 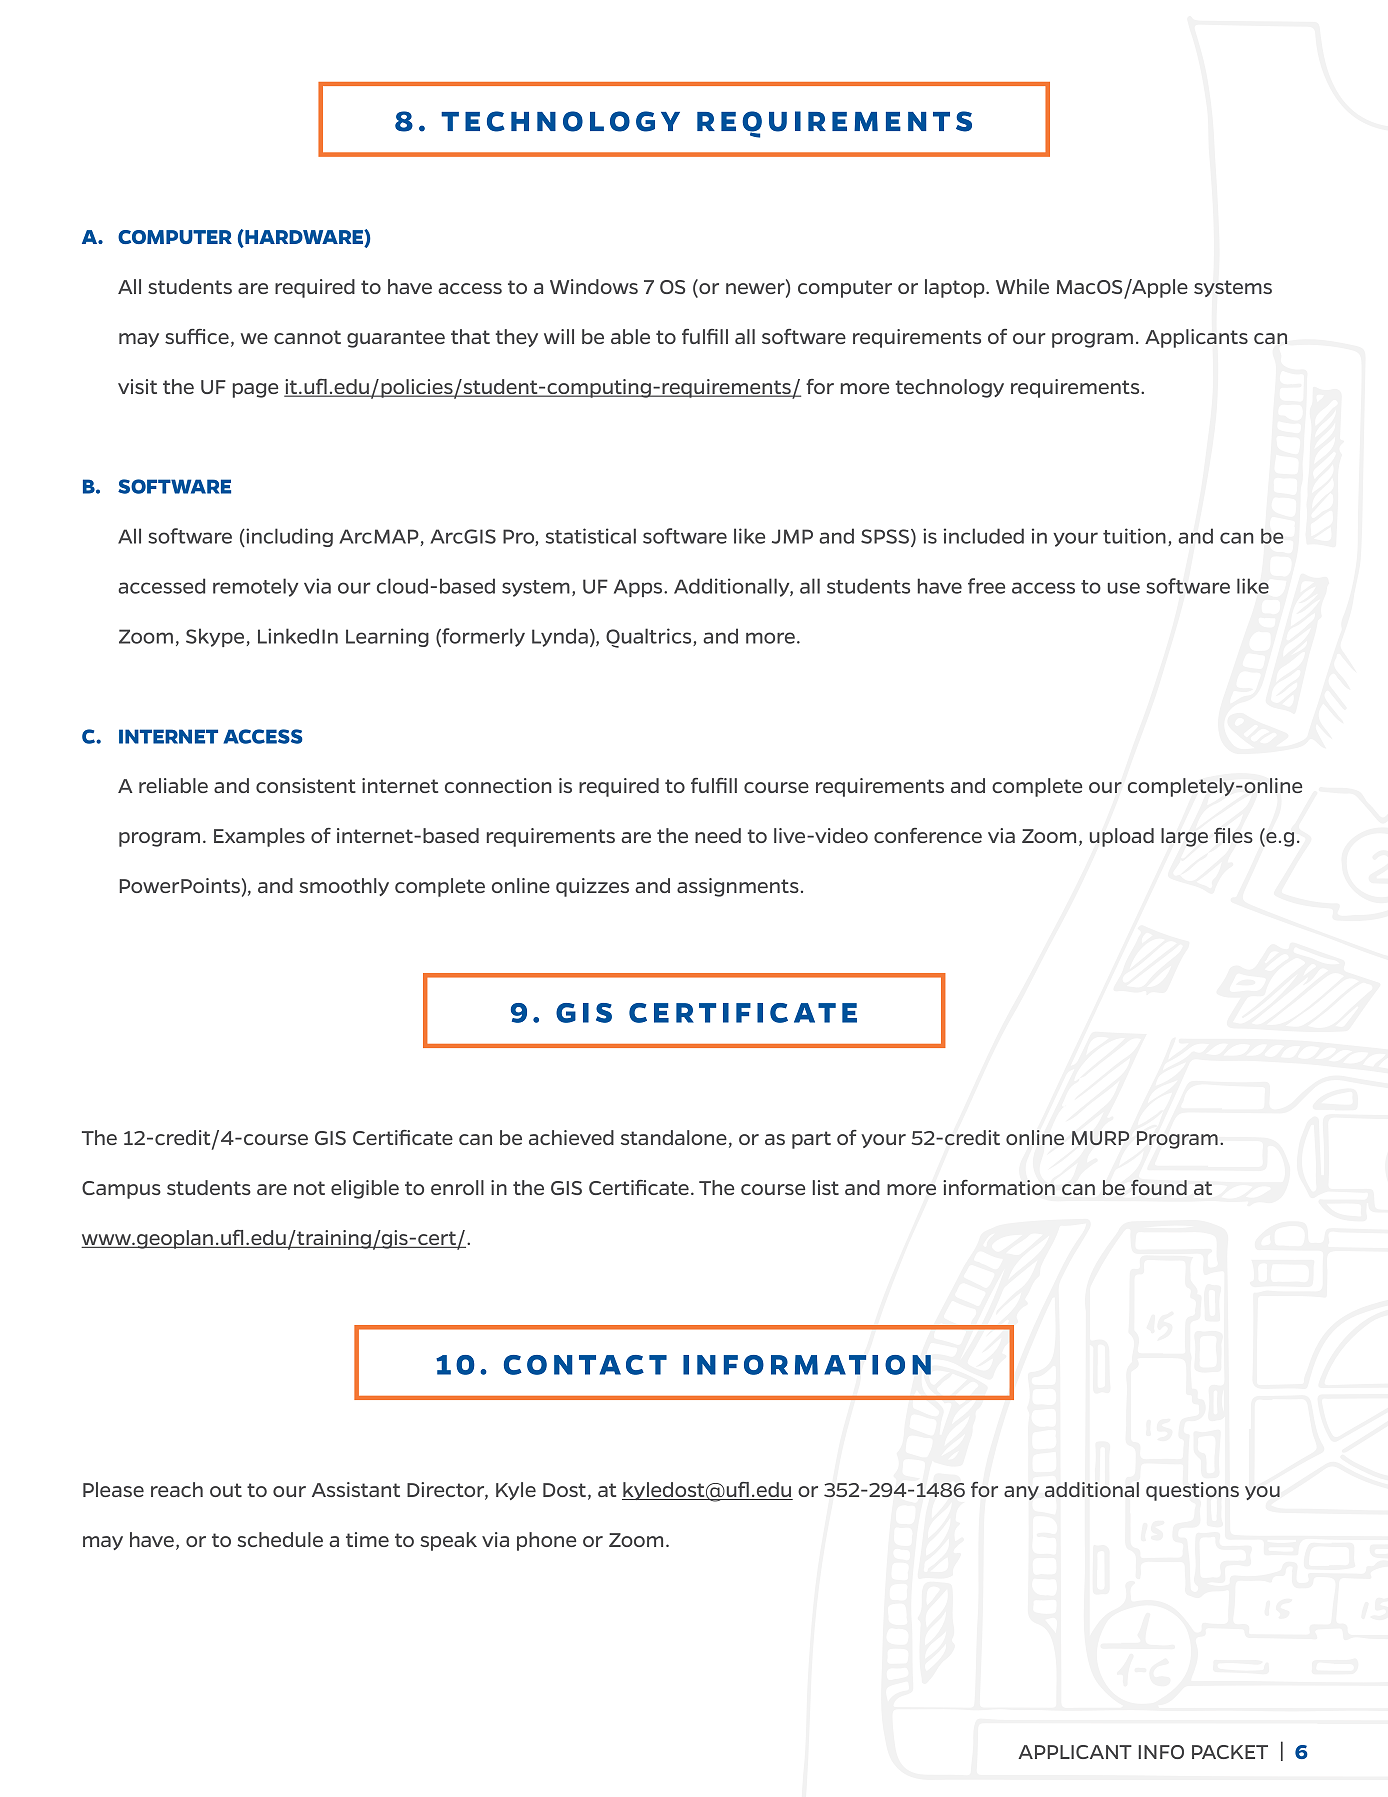 What do you see at coordinates (197, 336) in the screenshot?
I see `suffice` at bounding box center [197, 336].
